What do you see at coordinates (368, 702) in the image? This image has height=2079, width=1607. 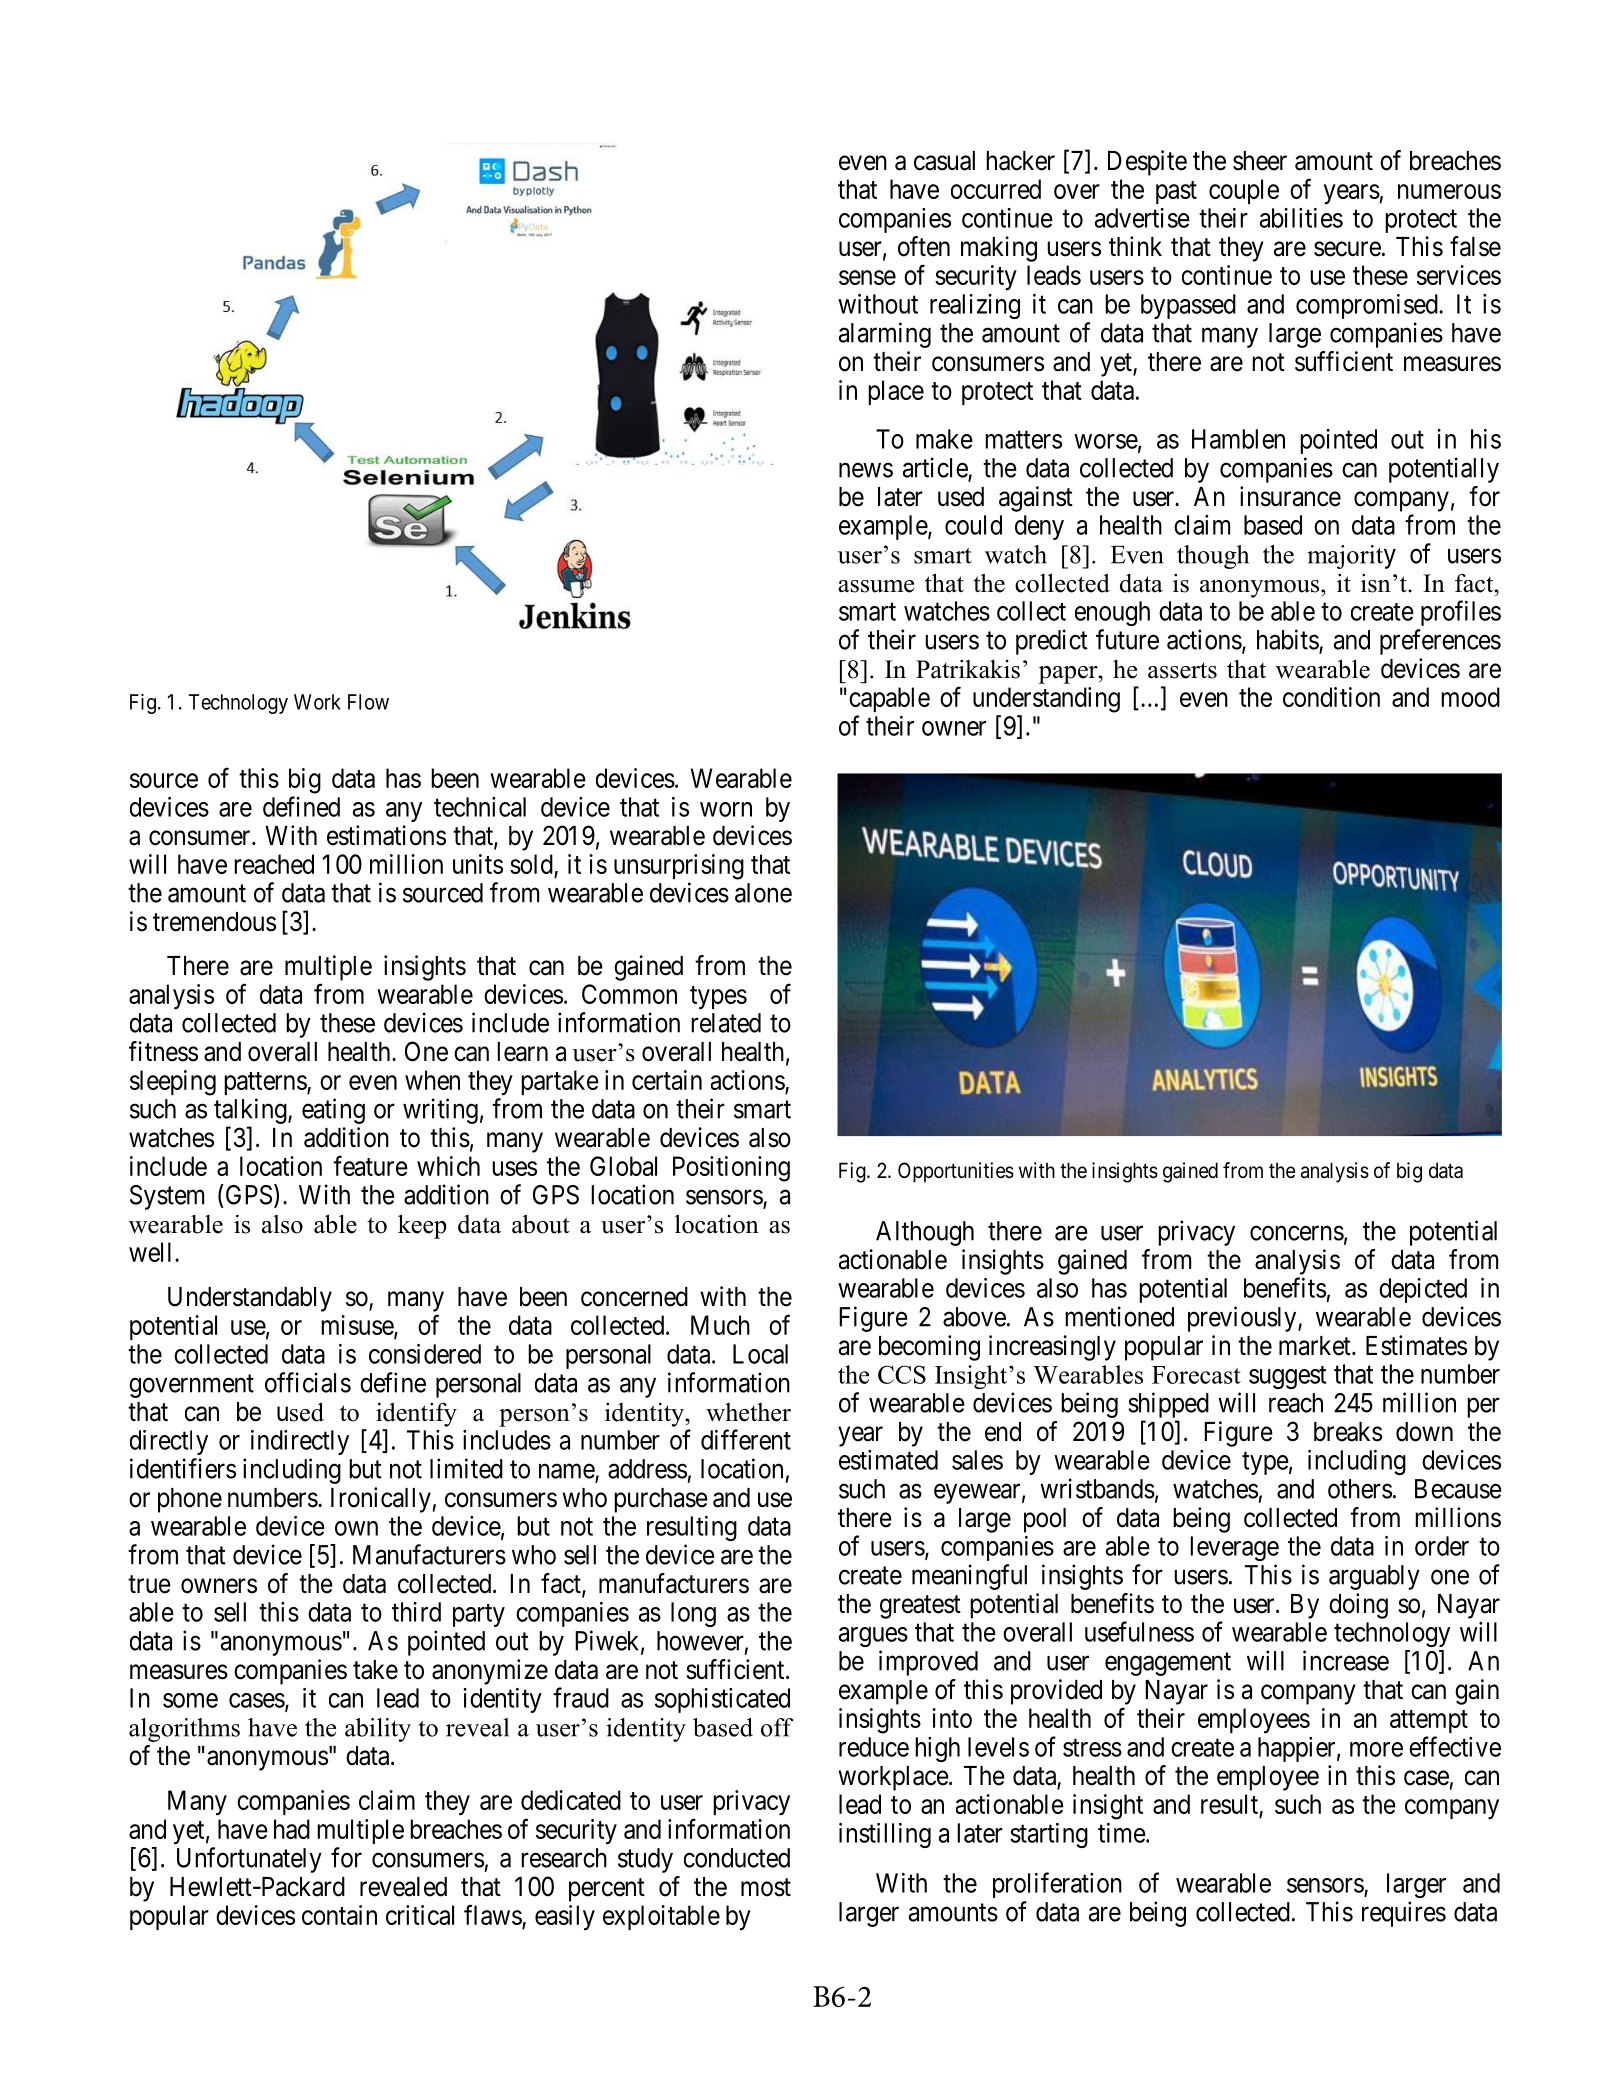 I see `Flow` at bounding box center [368, 702].
